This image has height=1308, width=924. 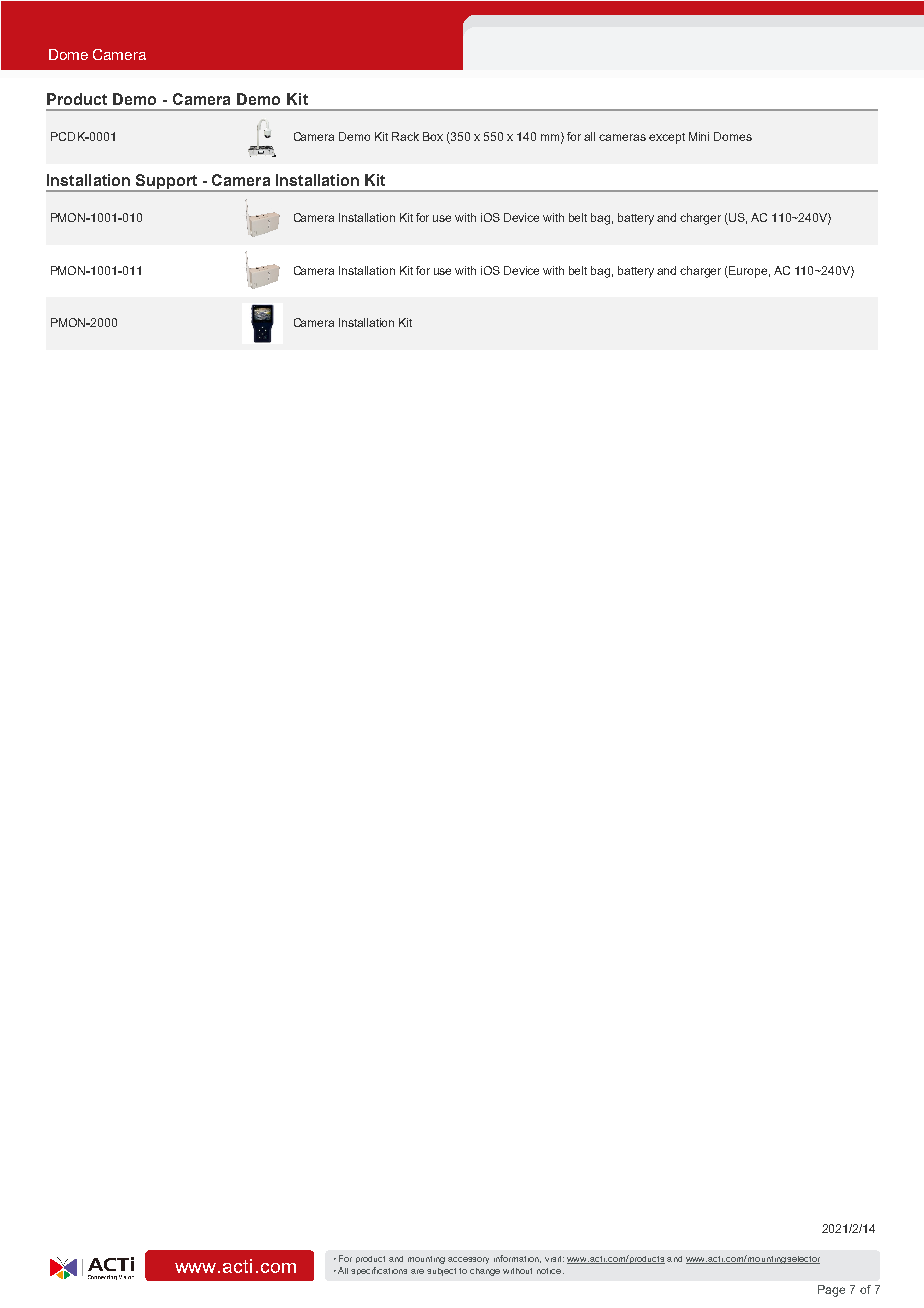 What do you see at coordinates (441, 1272) in the image?
I see `subject` at bounding box center [441, 1272].
